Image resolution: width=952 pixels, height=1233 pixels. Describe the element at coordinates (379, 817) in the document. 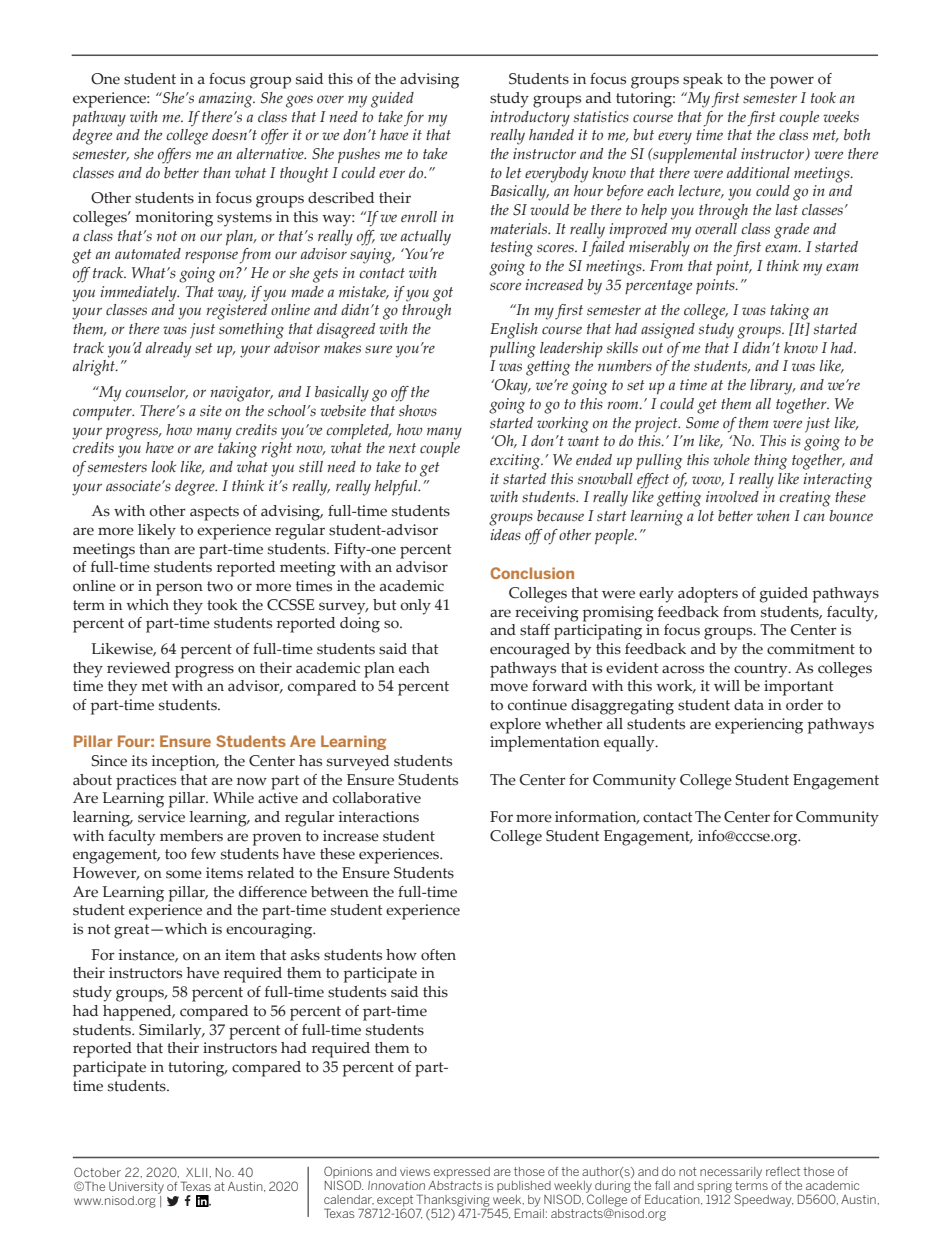

I see `interactions` at that location.
